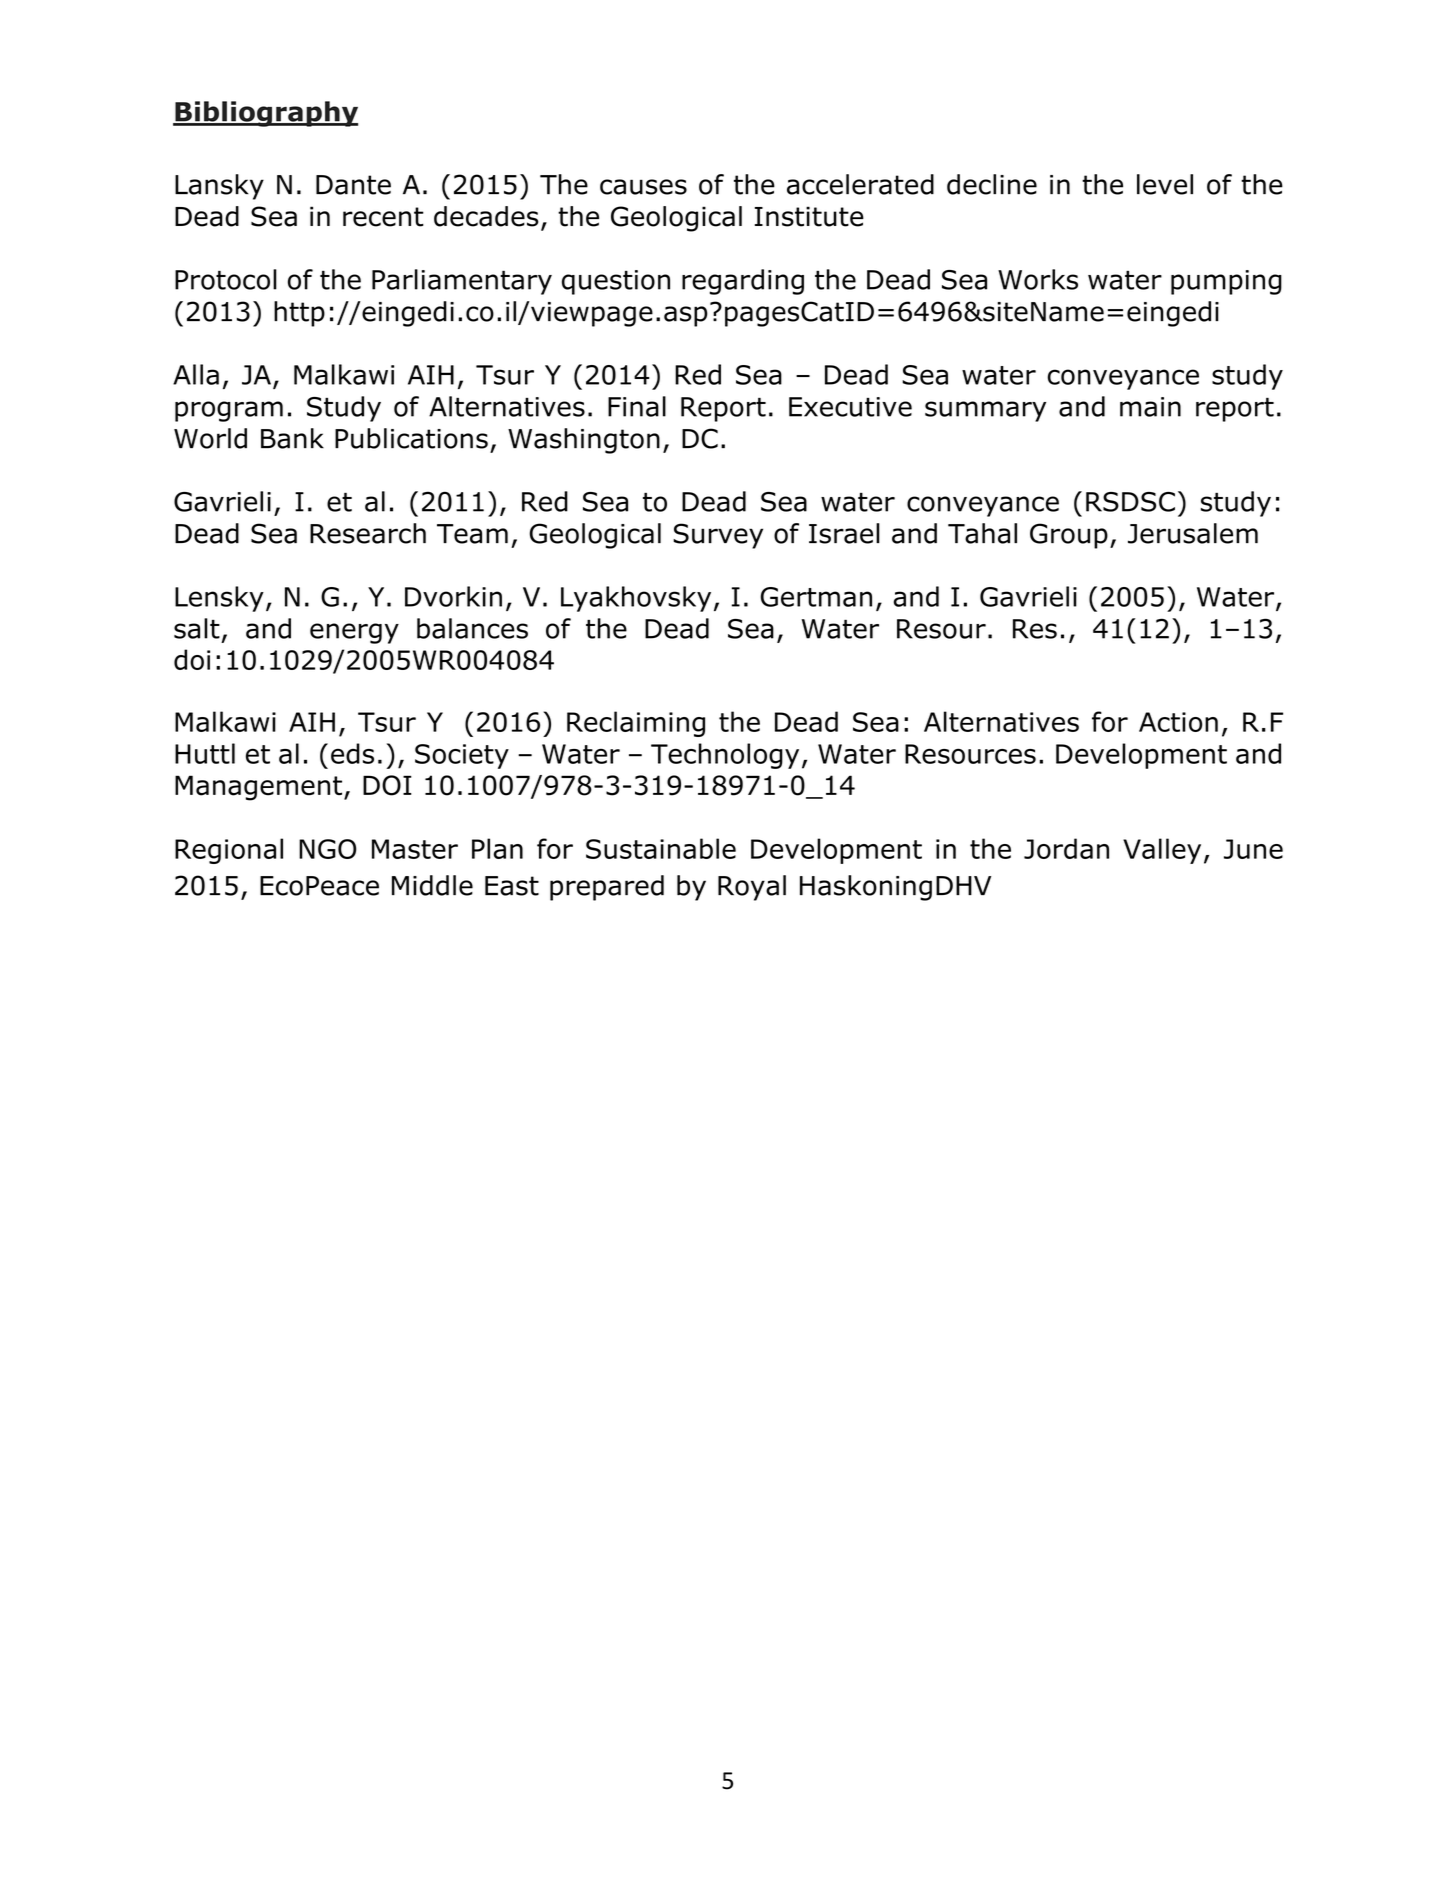  I want to click on Bibliography, so click(265, 114).
